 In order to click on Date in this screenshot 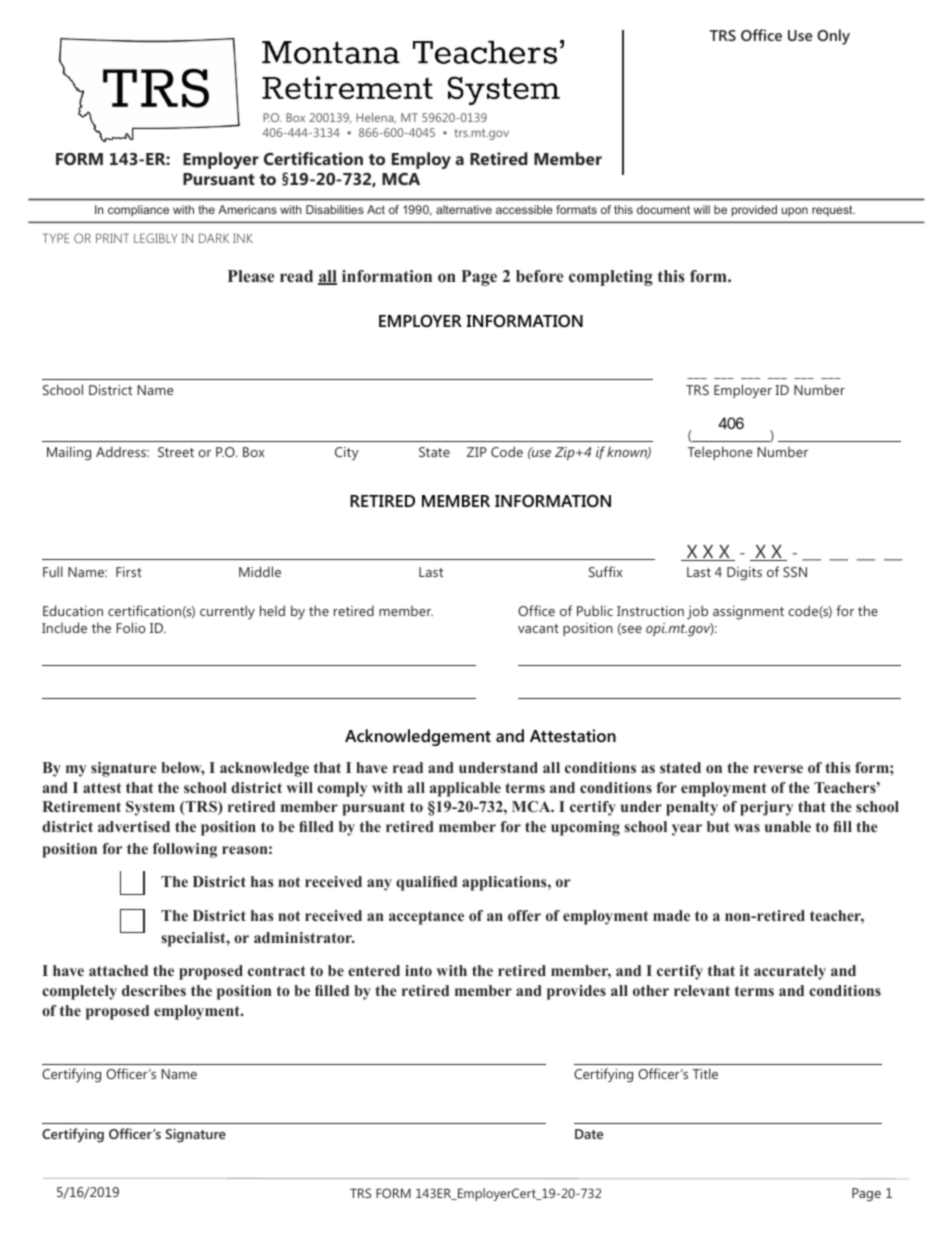, I will do `click(589, 1134)`.
